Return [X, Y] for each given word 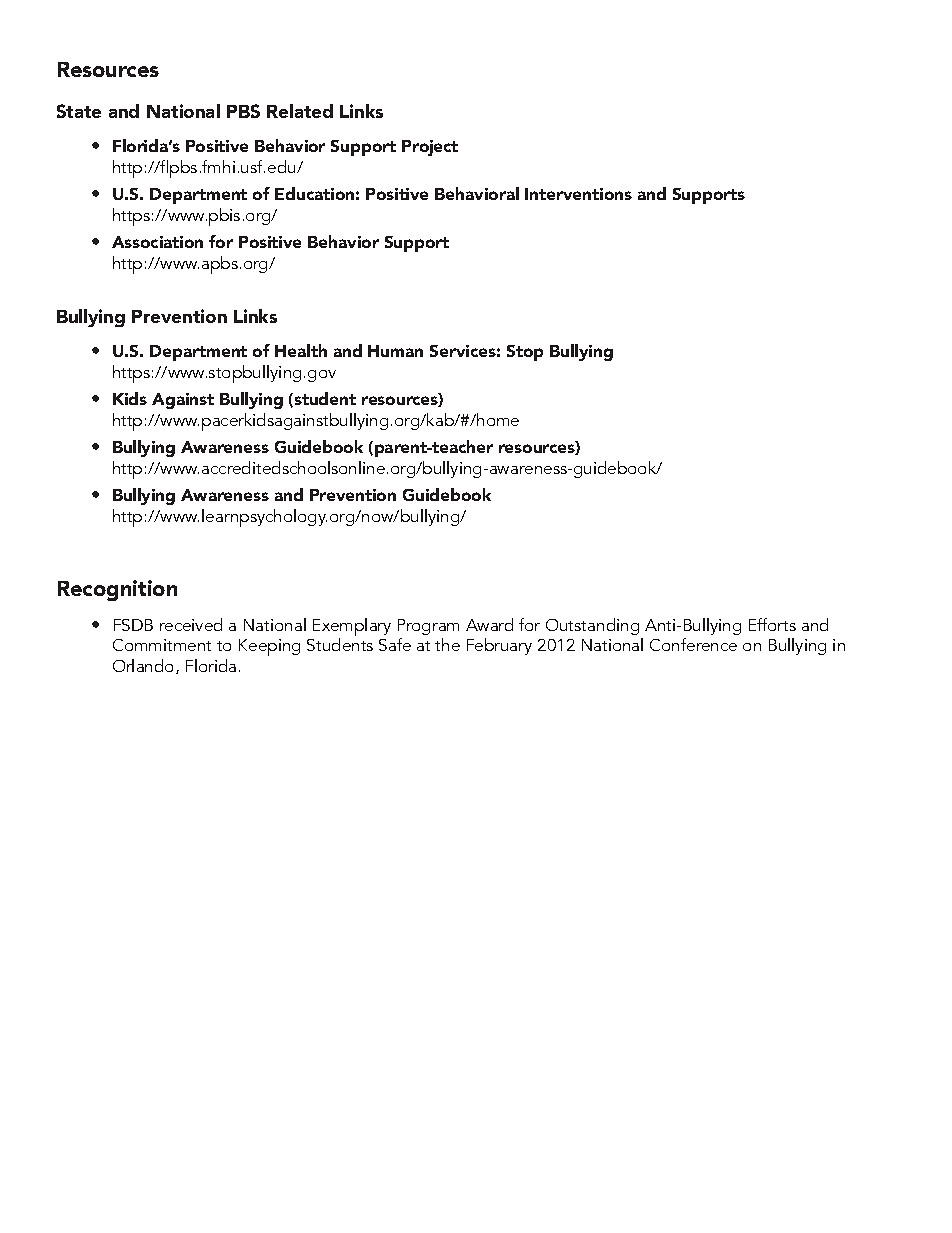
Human [395, 351]
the [447, 644]
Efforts [772, 624]
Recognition [117, 590]
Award [489, 624]
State [79, 111]
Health [301, 350]
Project [430, 148]
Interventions [578, 194]
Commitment [162, 645]
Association [157, 242]
